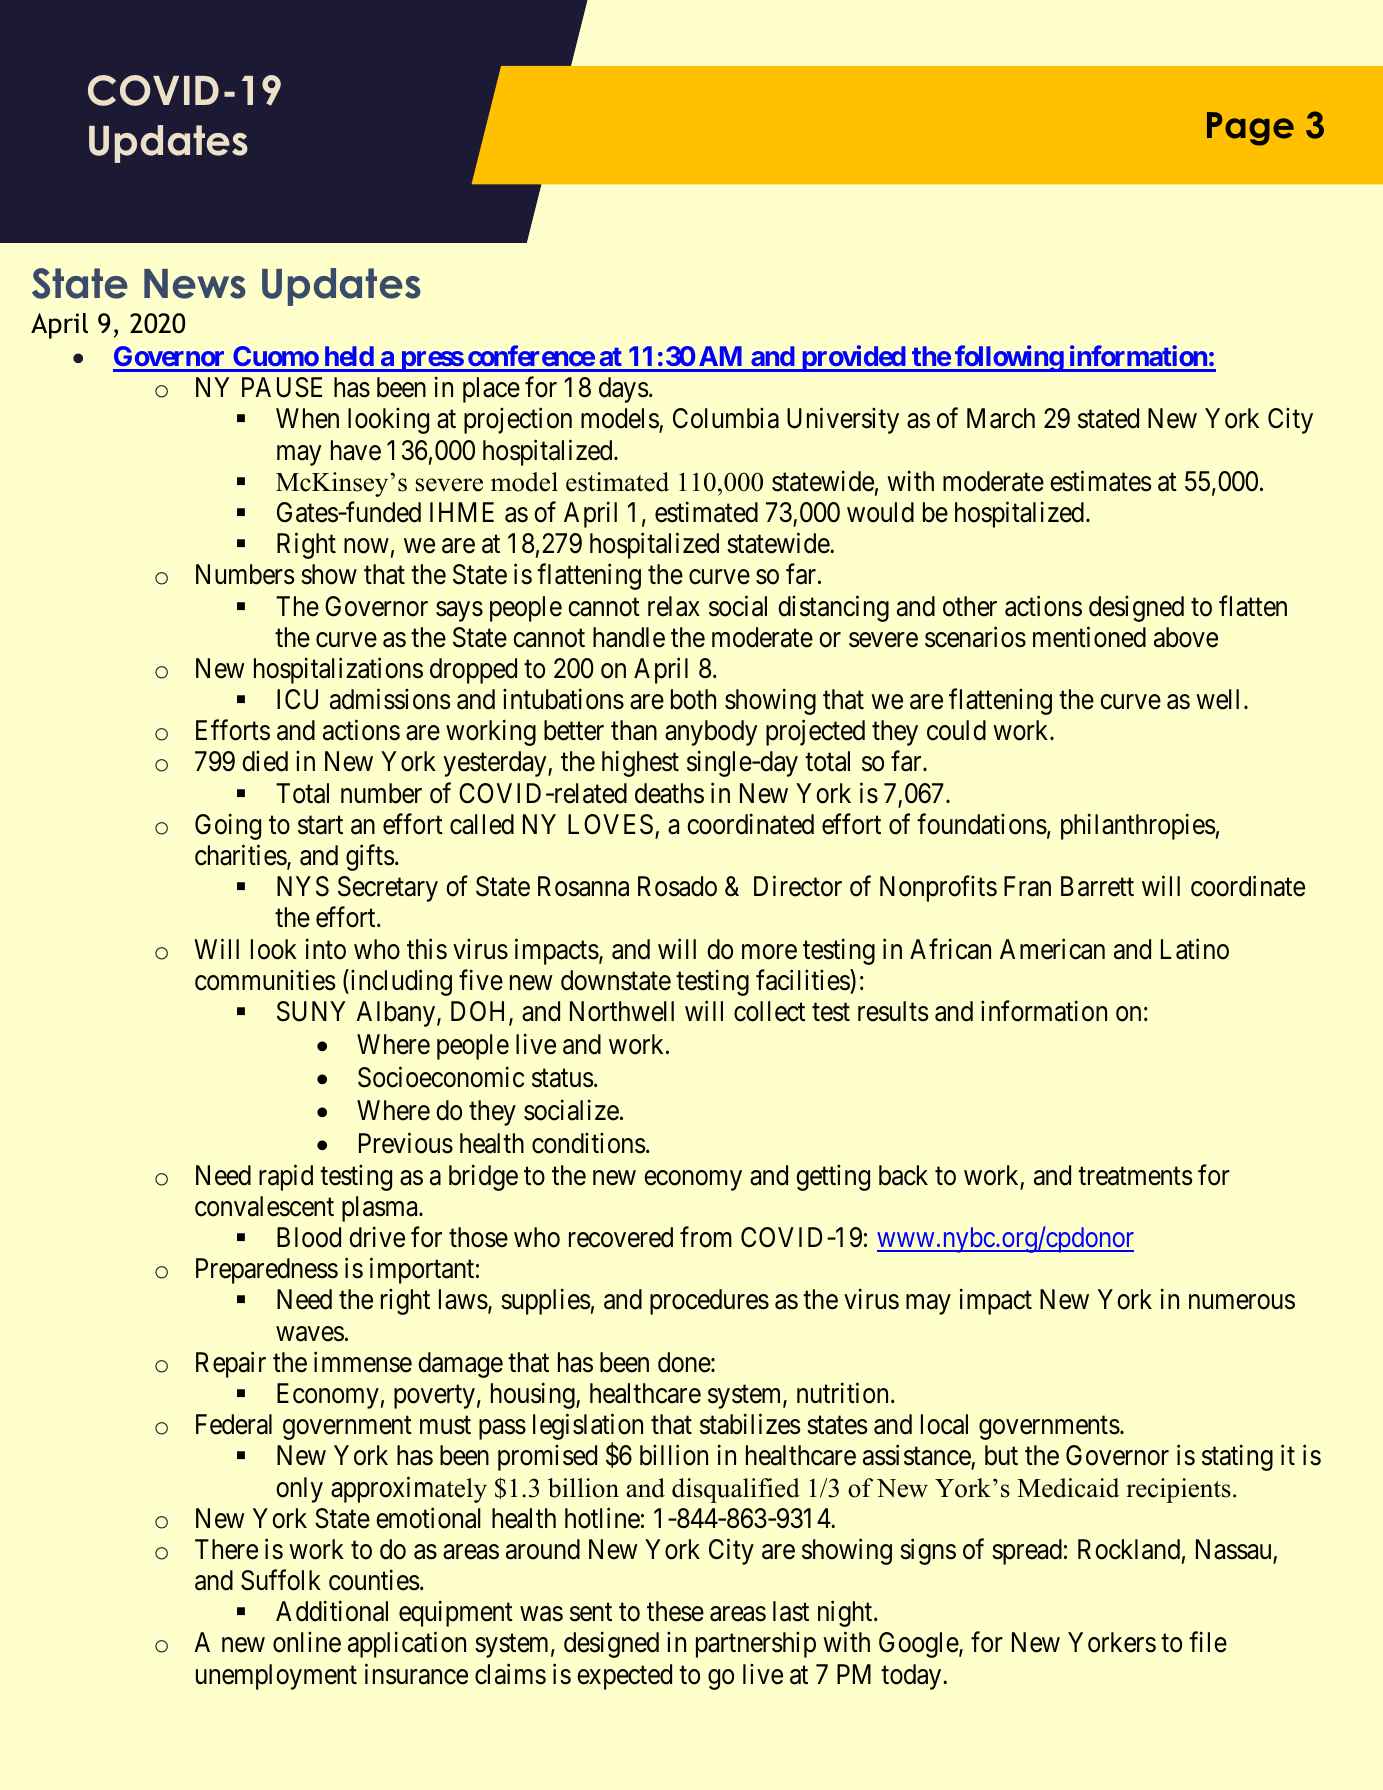  What do you see at coordinates (756, 1645) in the screenshot?
I see `partnership` at bounding box center [756, 1645].
